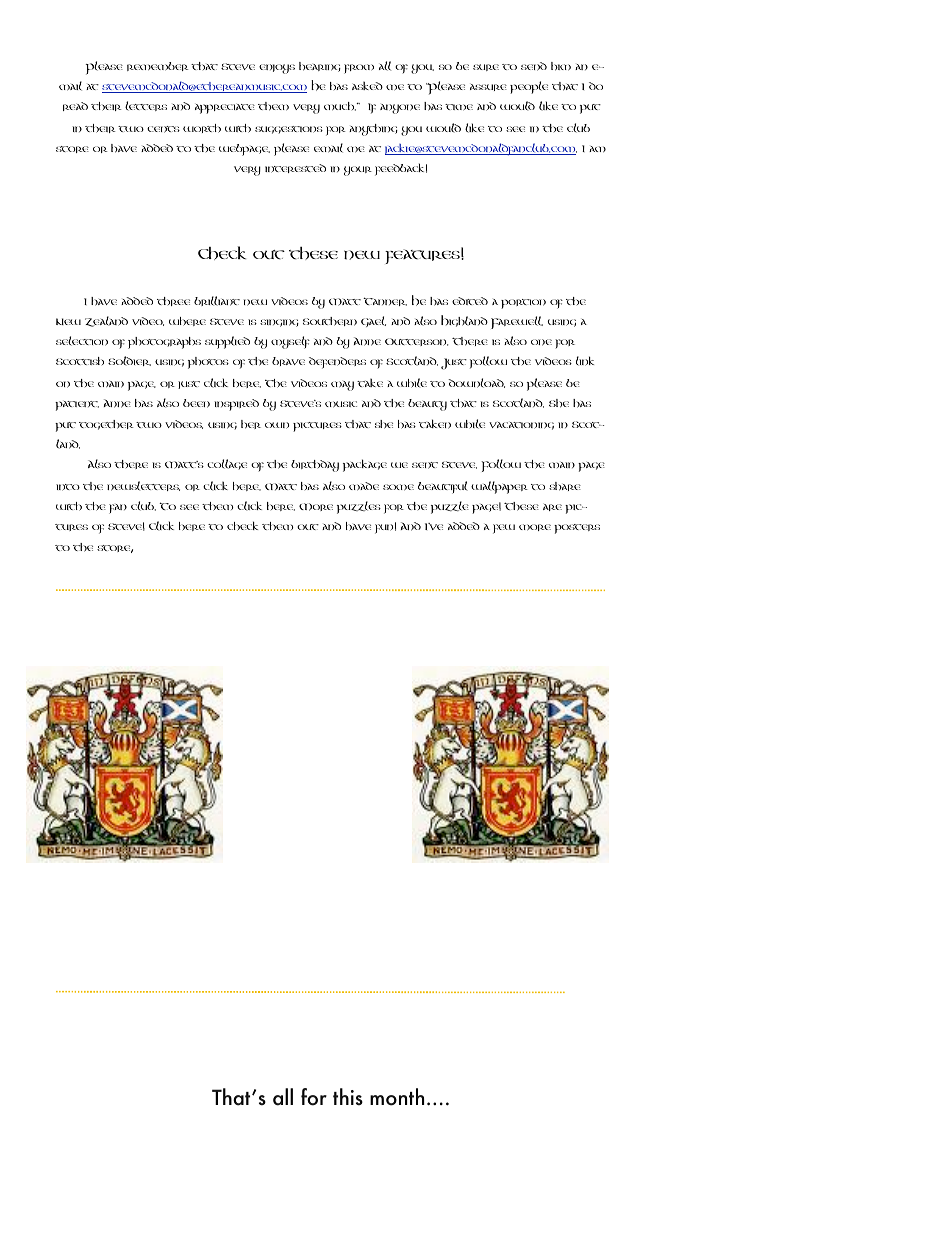  I want to click on few, so click(504, 529).
